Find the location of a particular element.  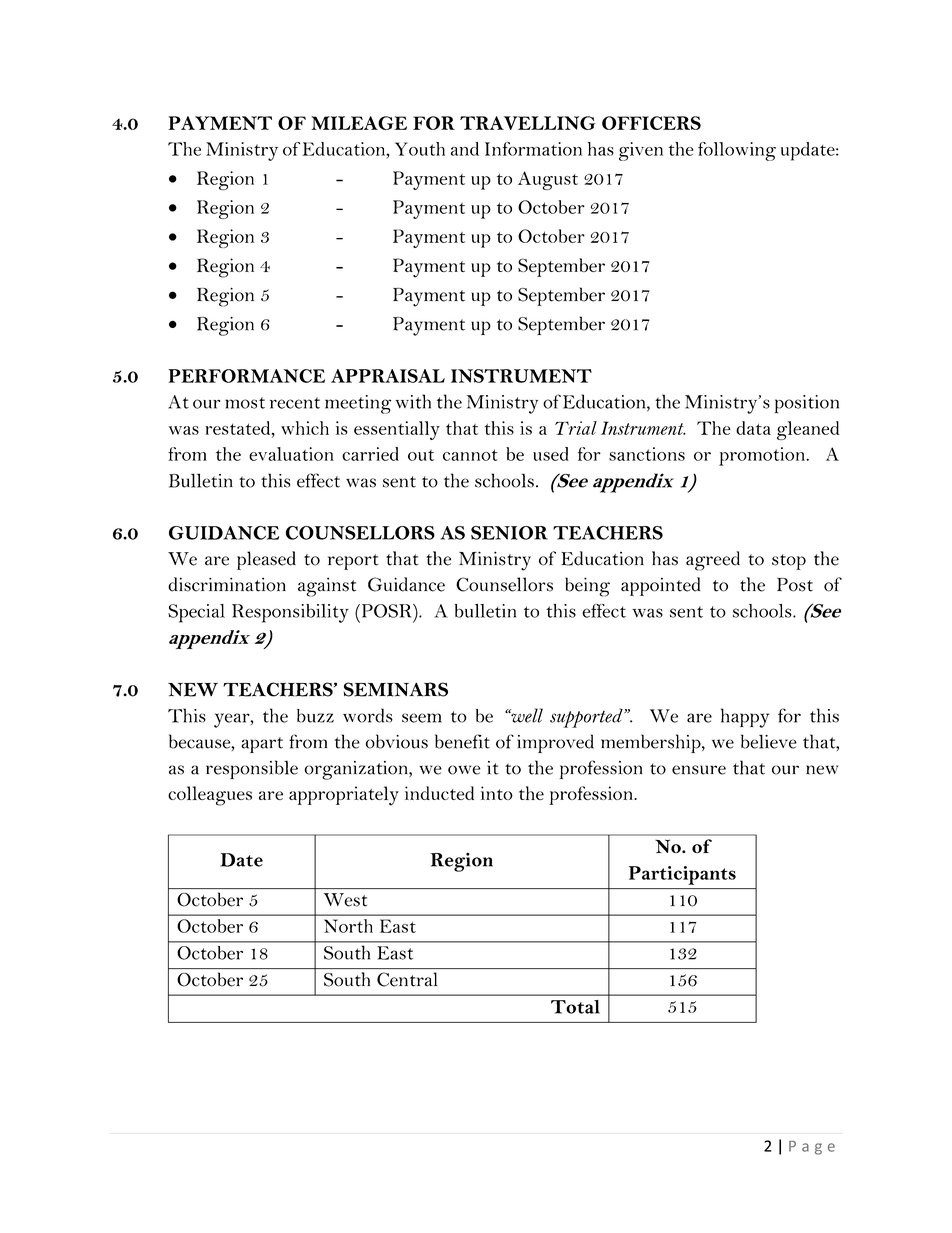

happy is located at coordinates (745, 718).
